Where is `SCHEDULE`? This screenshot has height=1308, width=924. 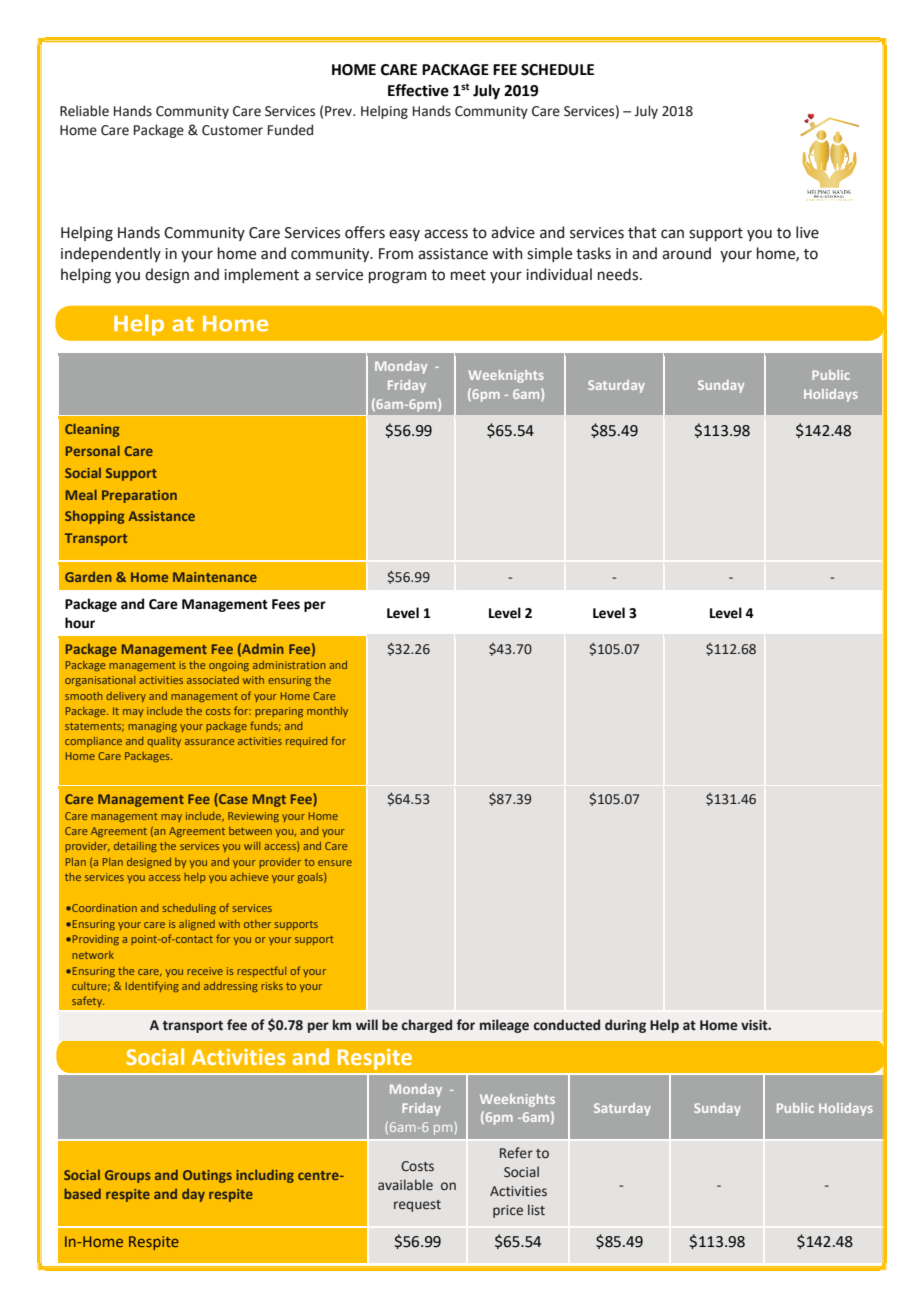
SCHEDULE is located at coordinates (557, 70).
